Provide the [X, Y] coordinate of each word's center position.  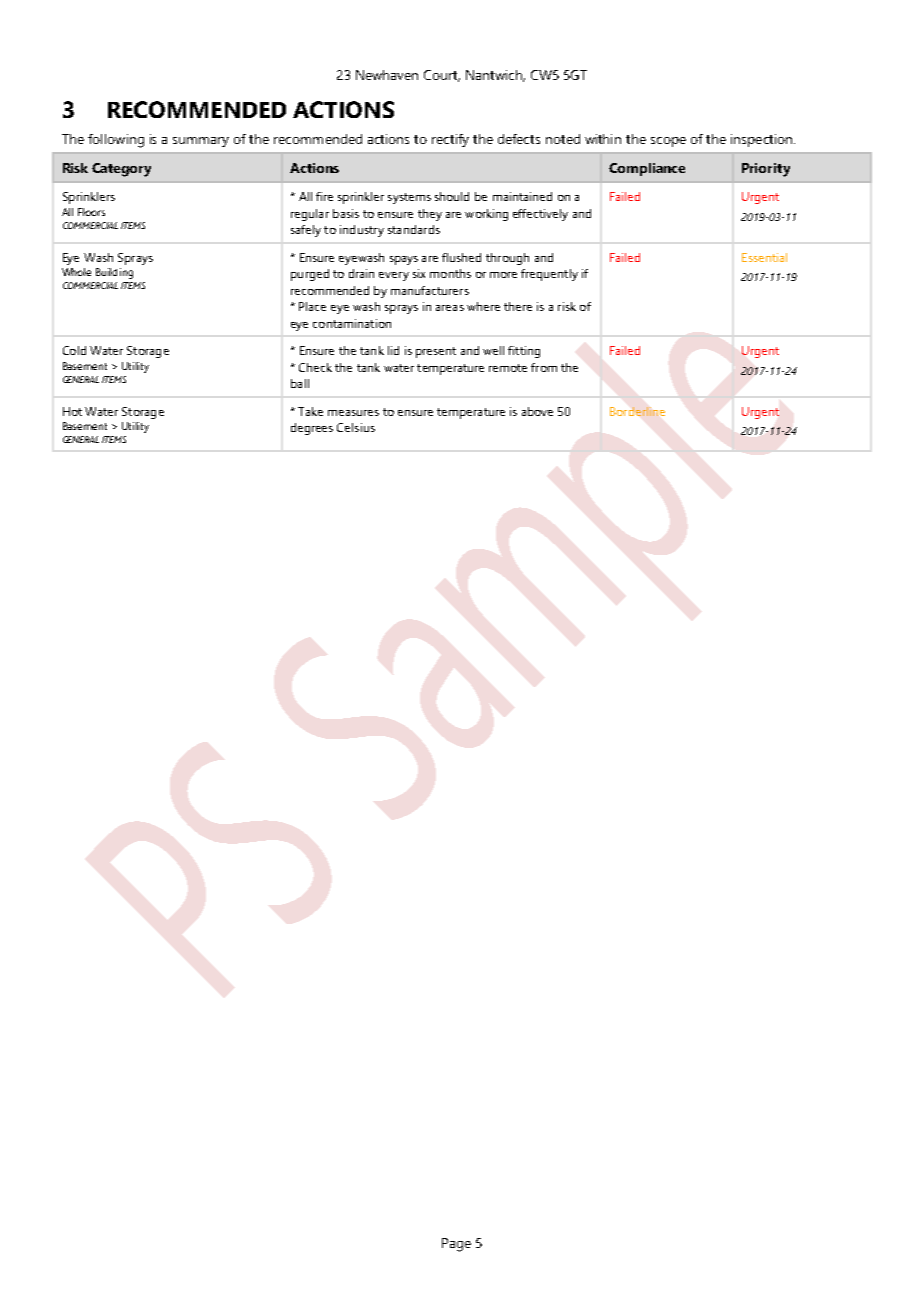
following [116, 141]
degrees [312, 429]
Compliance [647, 169]
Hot [72, 411]
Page [456, 1245]
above [537, 411]
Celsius [356, 427]
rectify [450, 140]
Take [310, 411]
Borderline [637, 411]
